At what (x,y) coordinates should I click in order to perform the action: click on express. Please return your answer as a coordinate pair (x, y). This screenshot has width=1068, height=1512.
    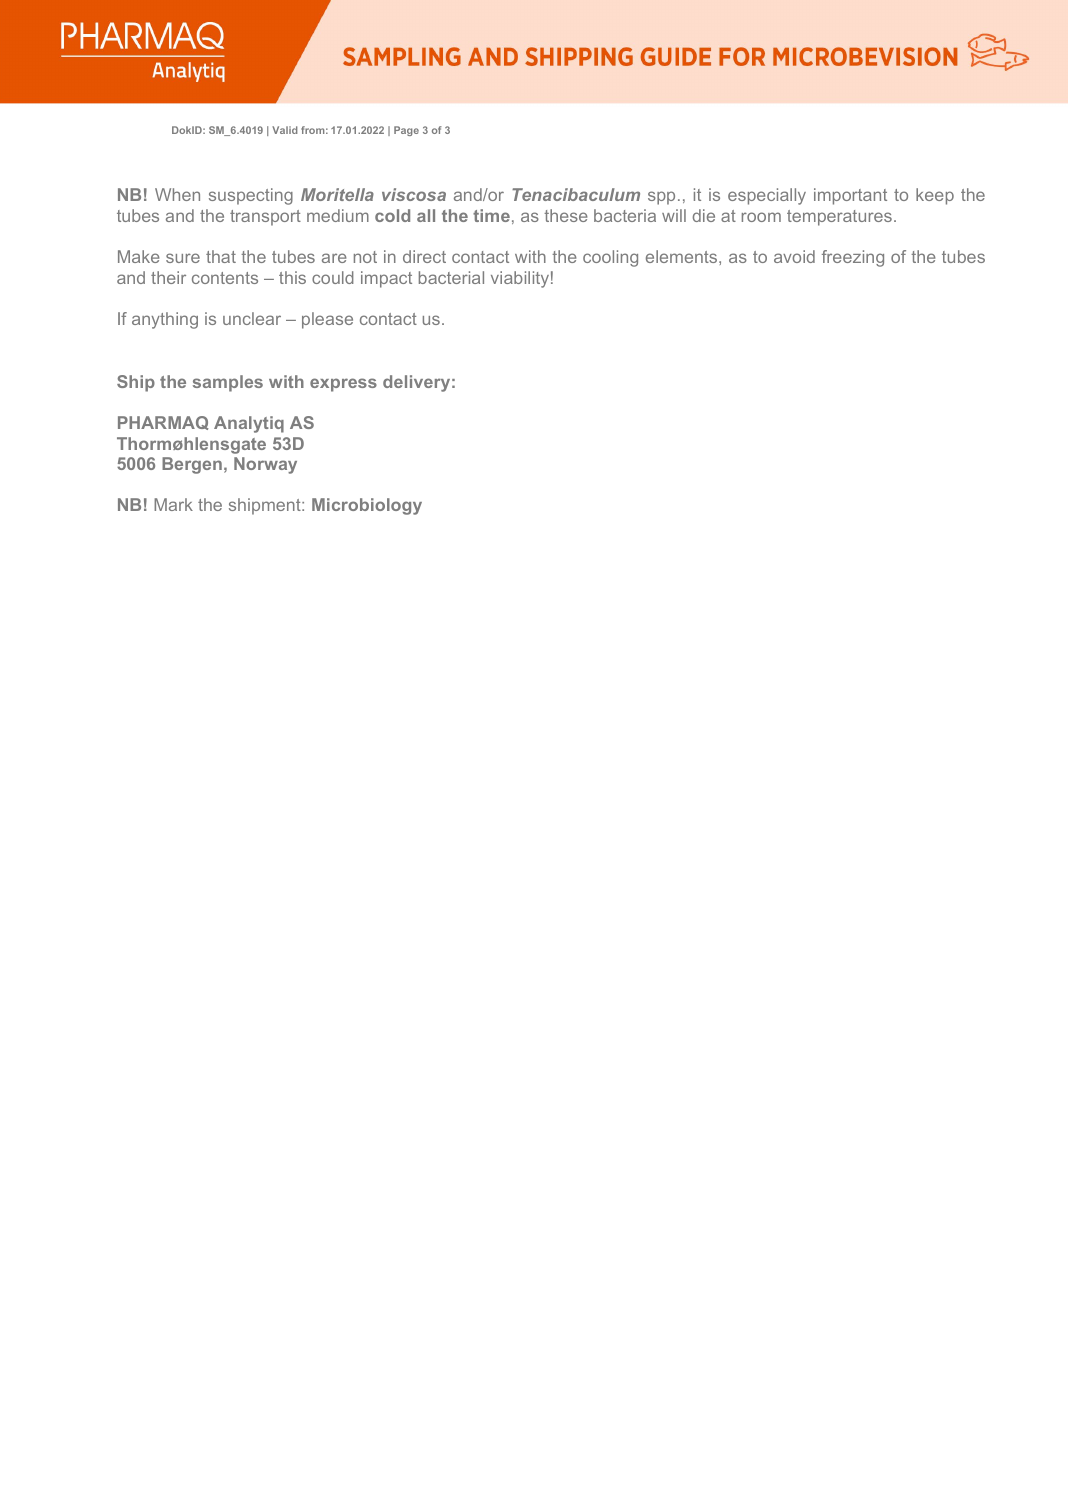
    Looking at the image, I should click on (343, 385).
